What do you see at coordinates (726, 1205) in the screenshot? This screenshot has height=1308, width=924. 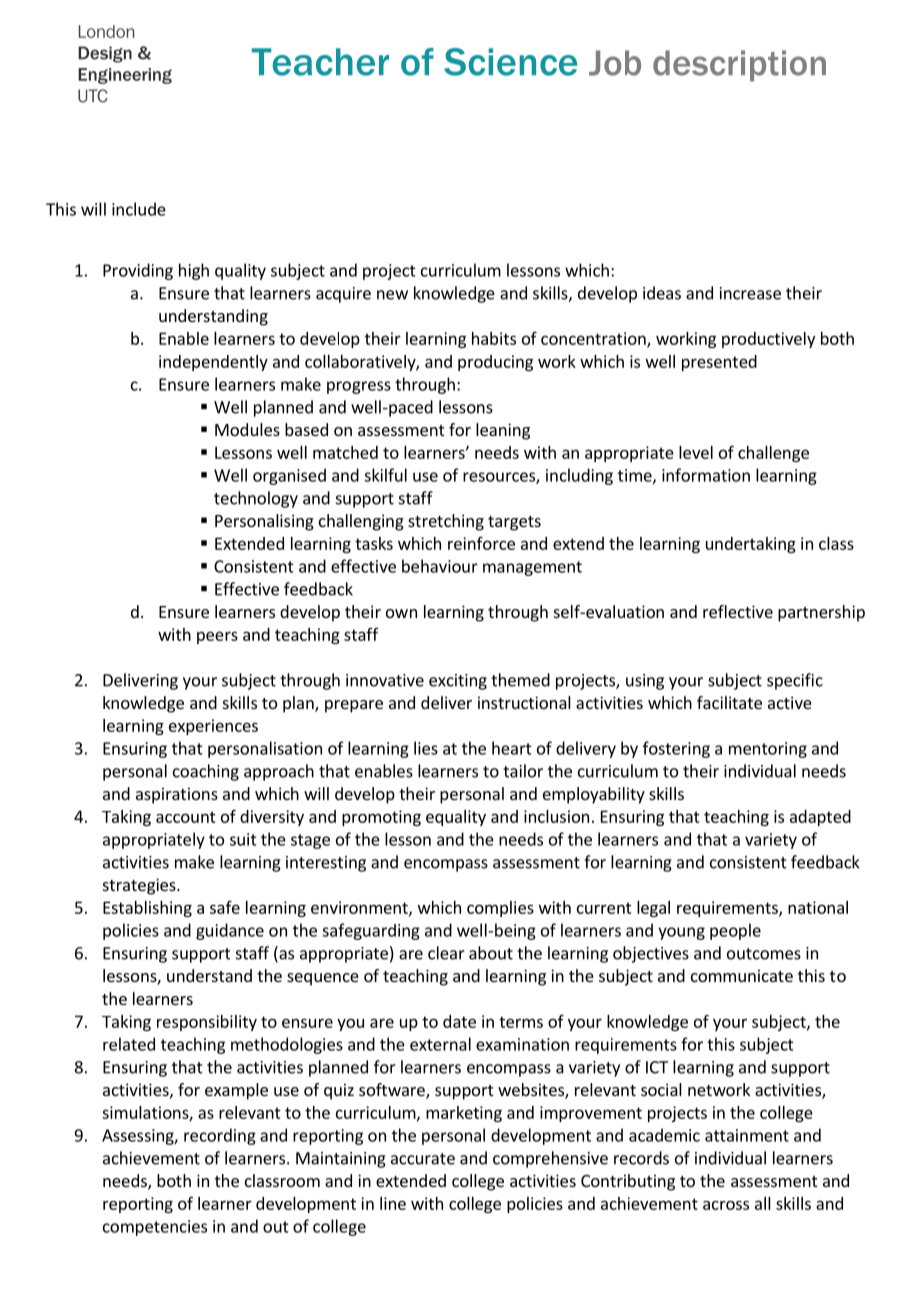 I see `across` at bounding box center [726, 1205].
